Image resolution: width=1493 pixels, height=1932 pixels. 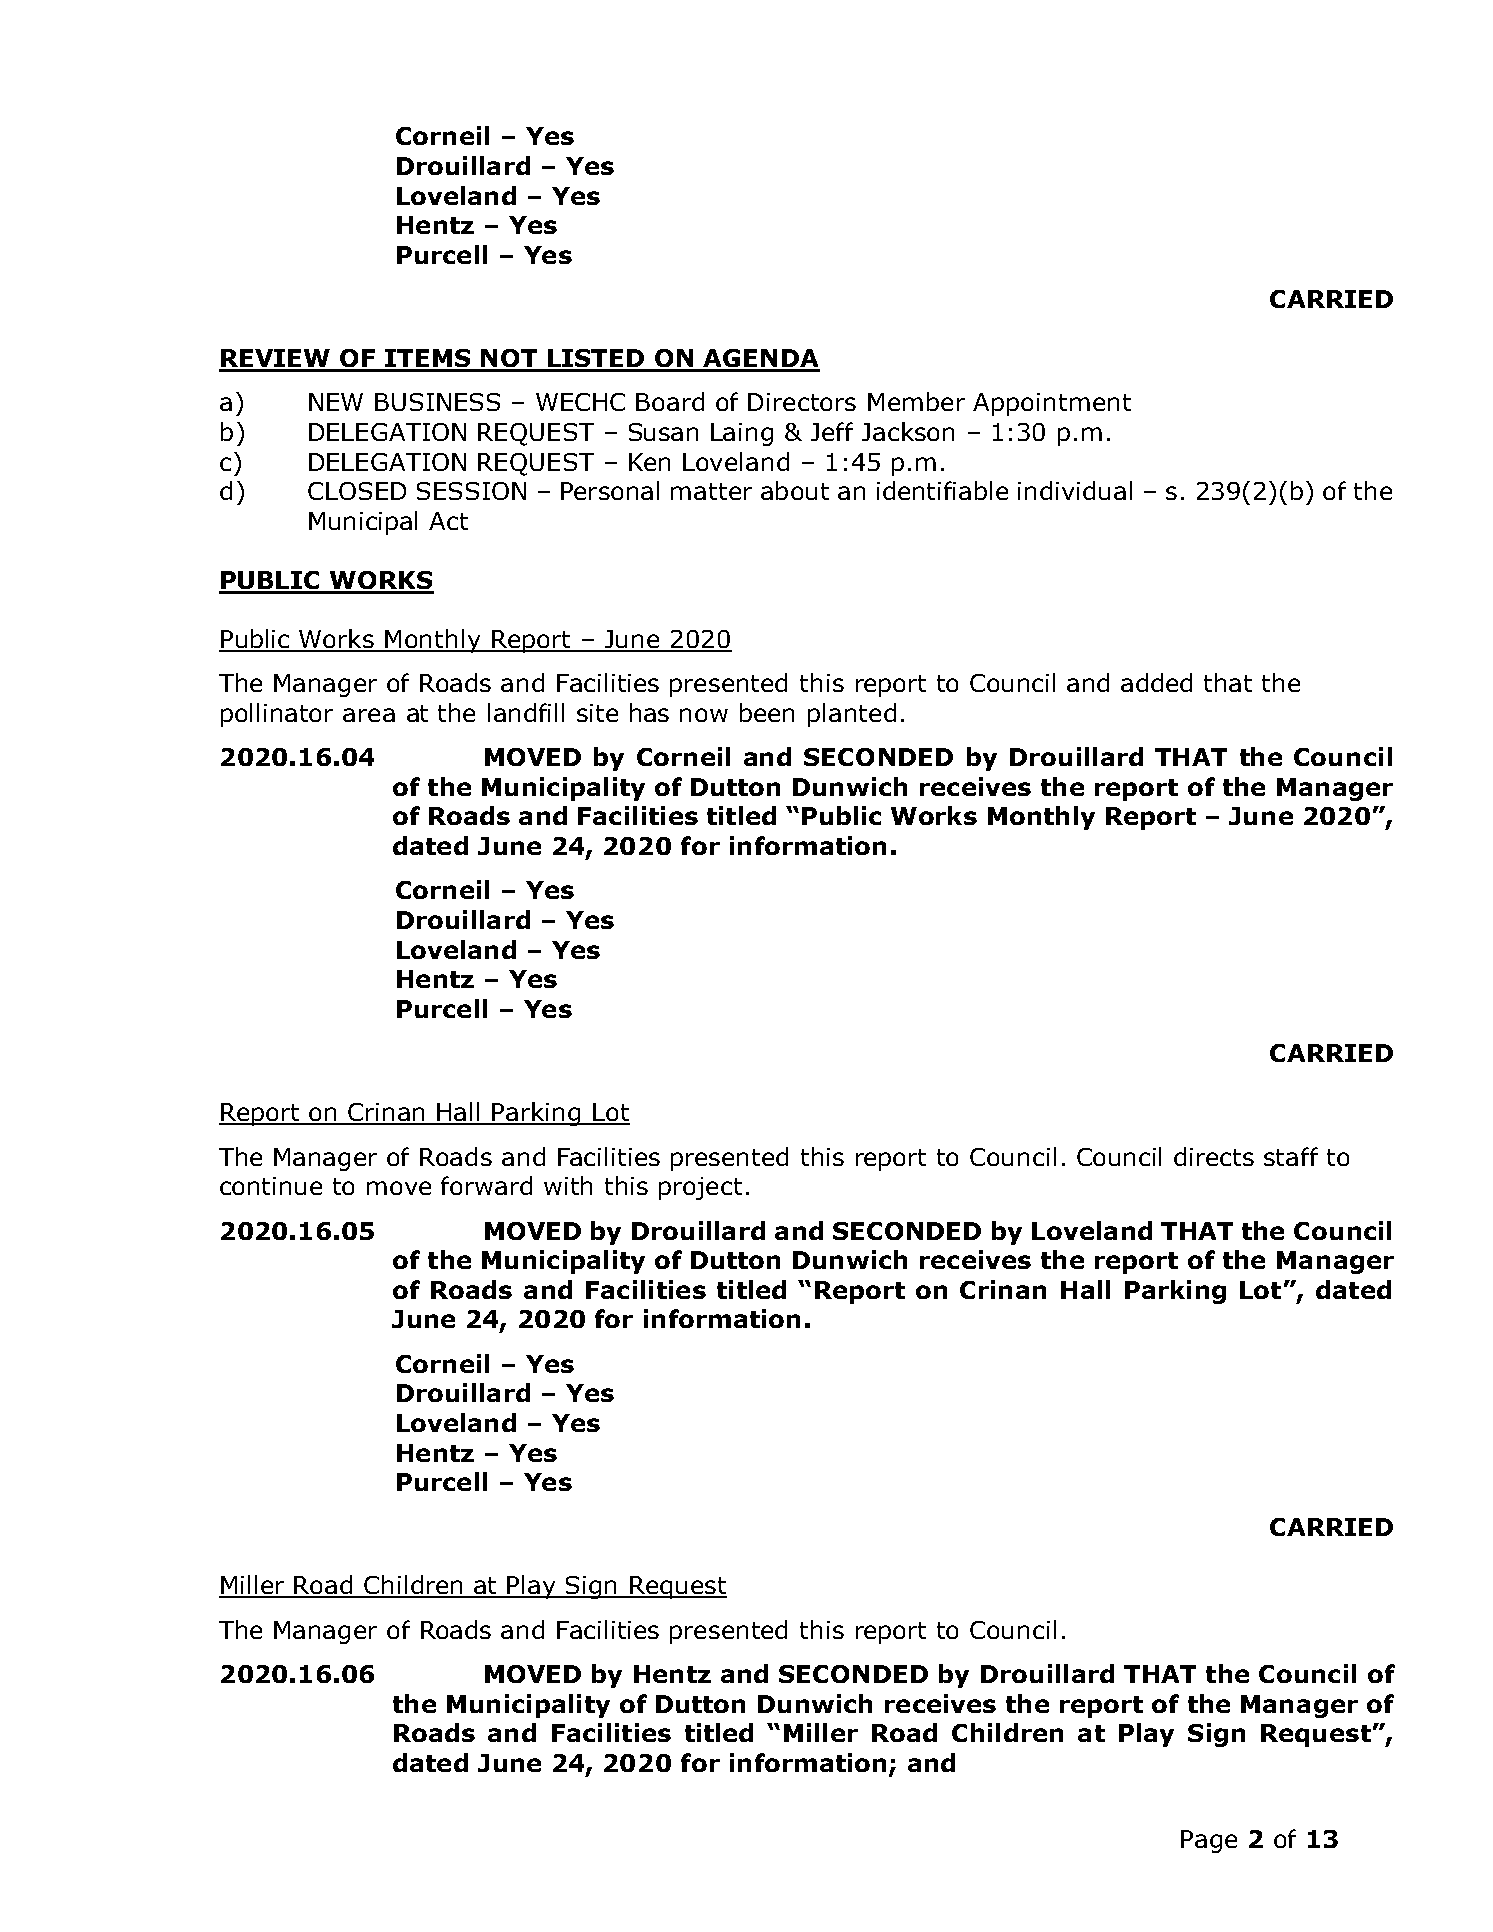 What do you see at coordinates (369, 715) in the screenshot?
I see `area` at bounding box center [369, 715].
